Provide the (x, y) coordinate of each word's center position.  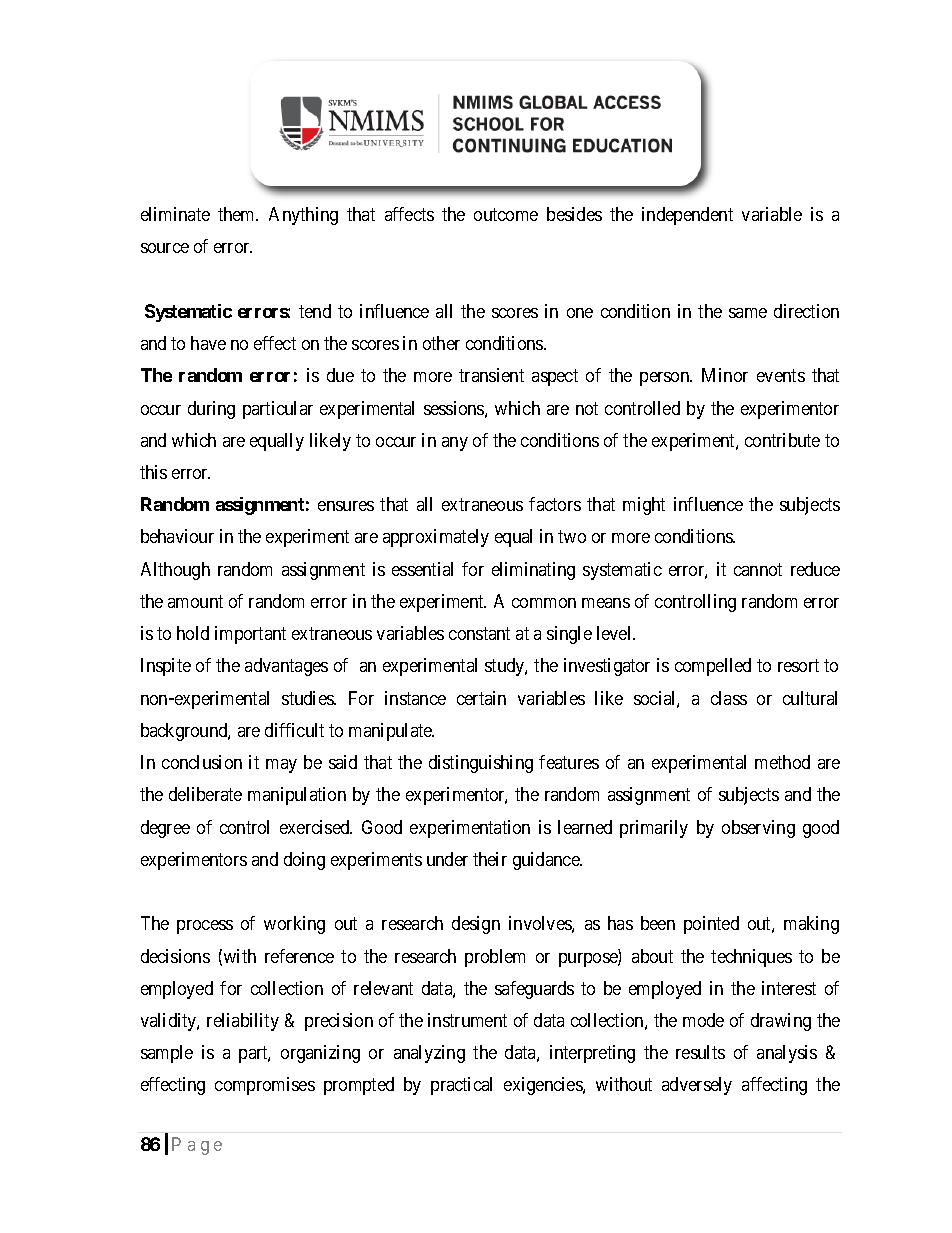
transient (491, 375)
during (211, 410)
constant (479, 633)
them (238, 214)
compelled (713, 667)
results (700, 1052)
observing (758, 829)
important (250, 635)
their (490, 859)
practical (461, 1086)
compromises (265, 1086)
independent (687, 216)
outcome (506, 214)
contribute (782, 440)
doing (304, 861)
